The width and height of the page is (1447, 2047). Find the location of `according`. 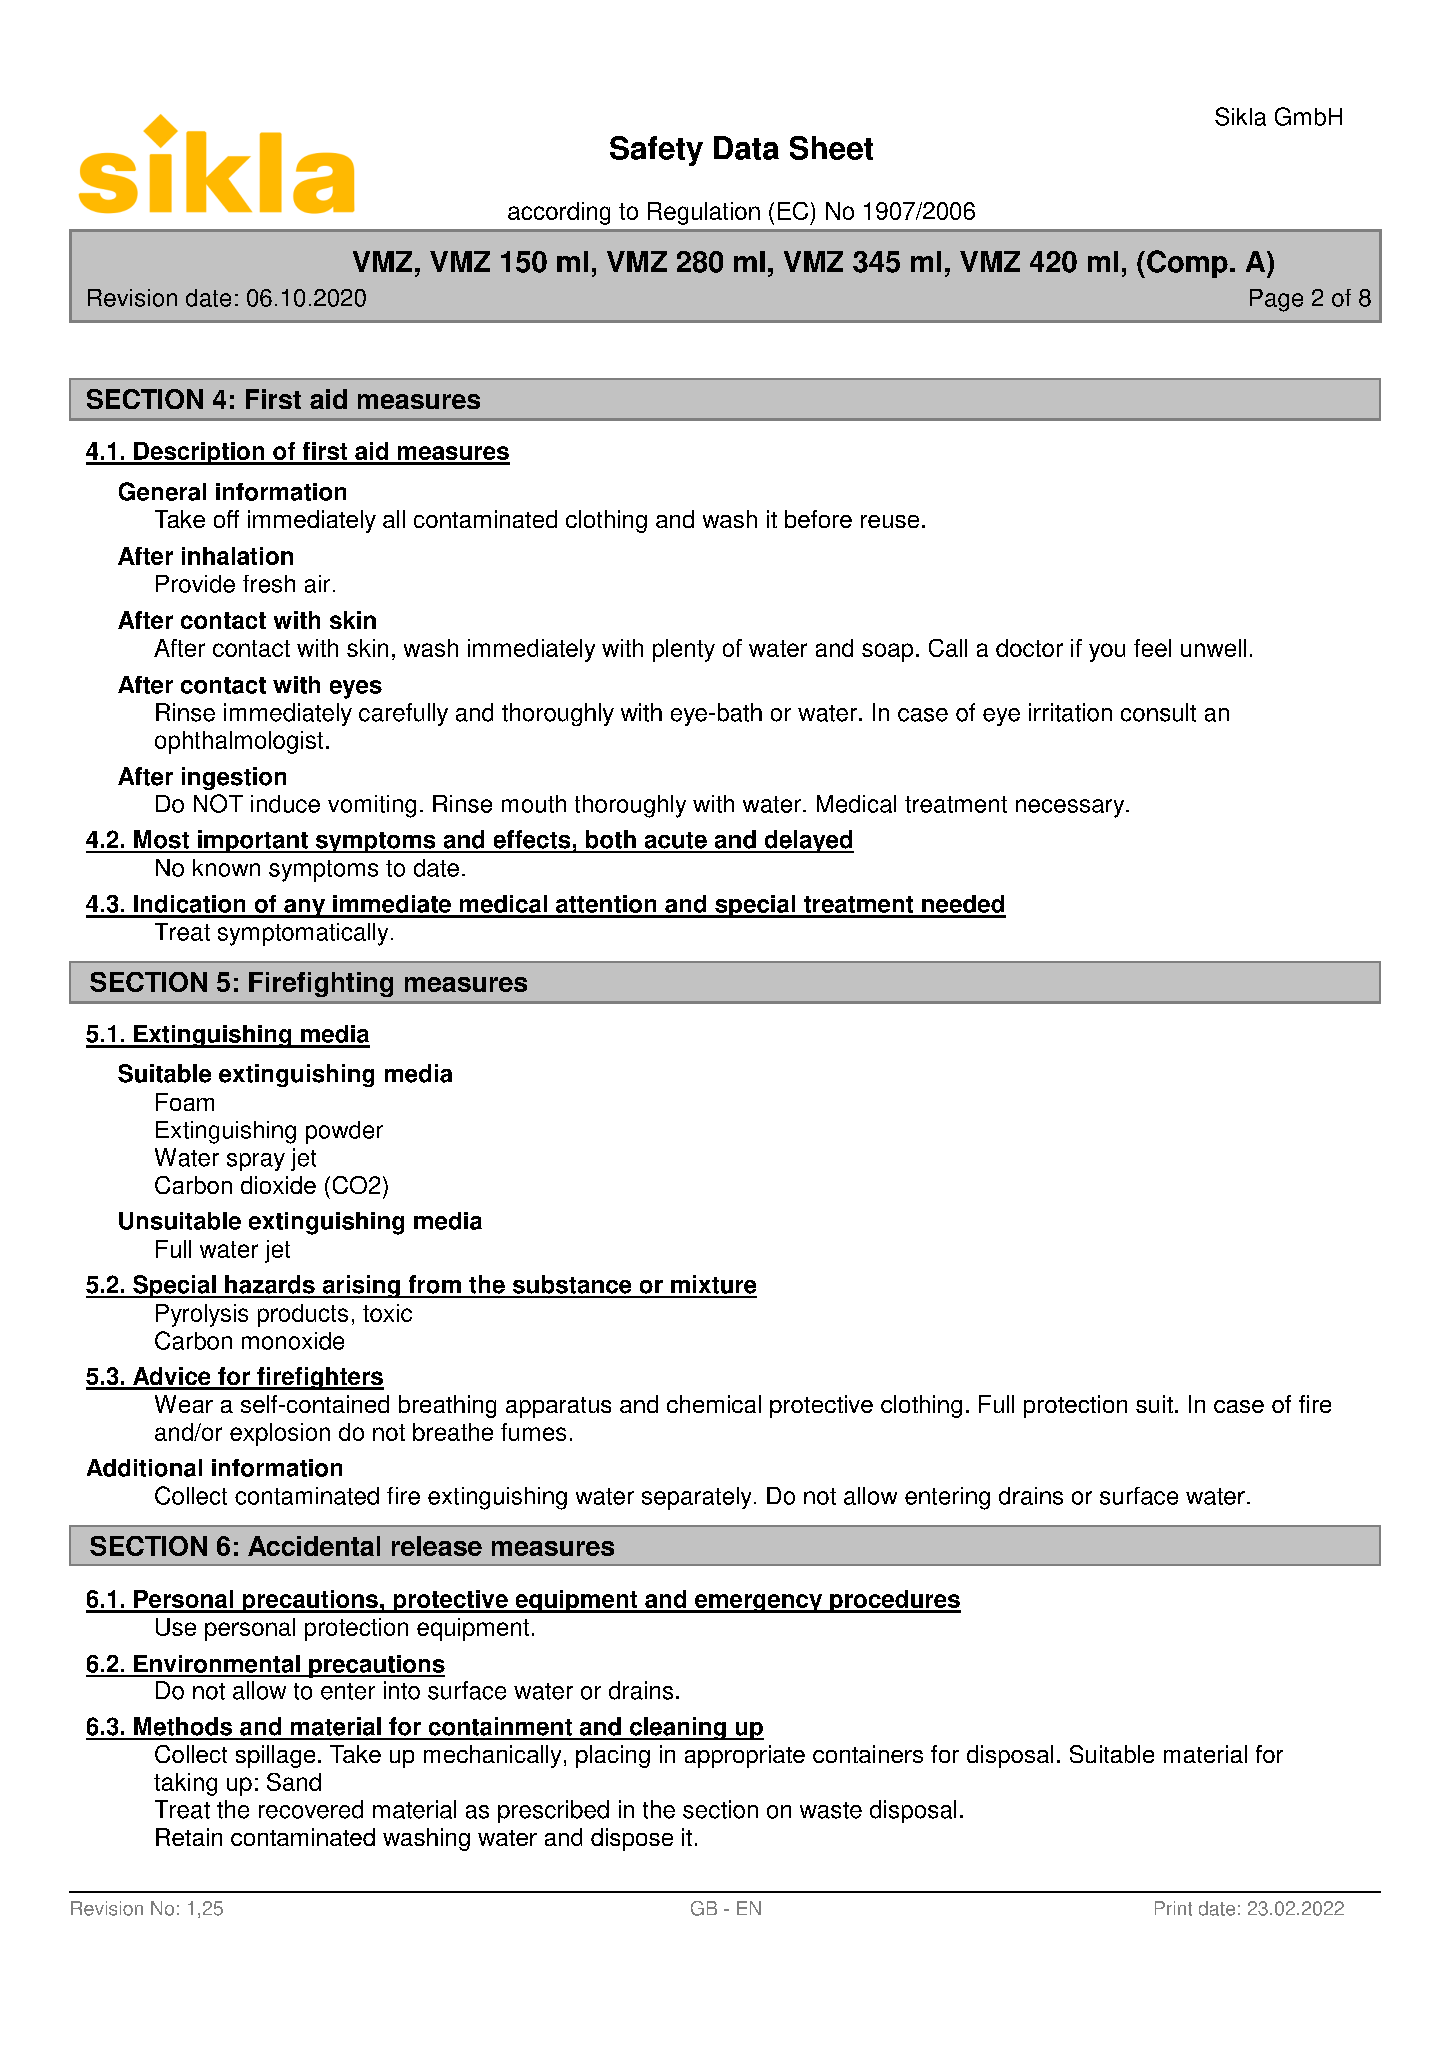

according is located at coordinates (559, 213).
